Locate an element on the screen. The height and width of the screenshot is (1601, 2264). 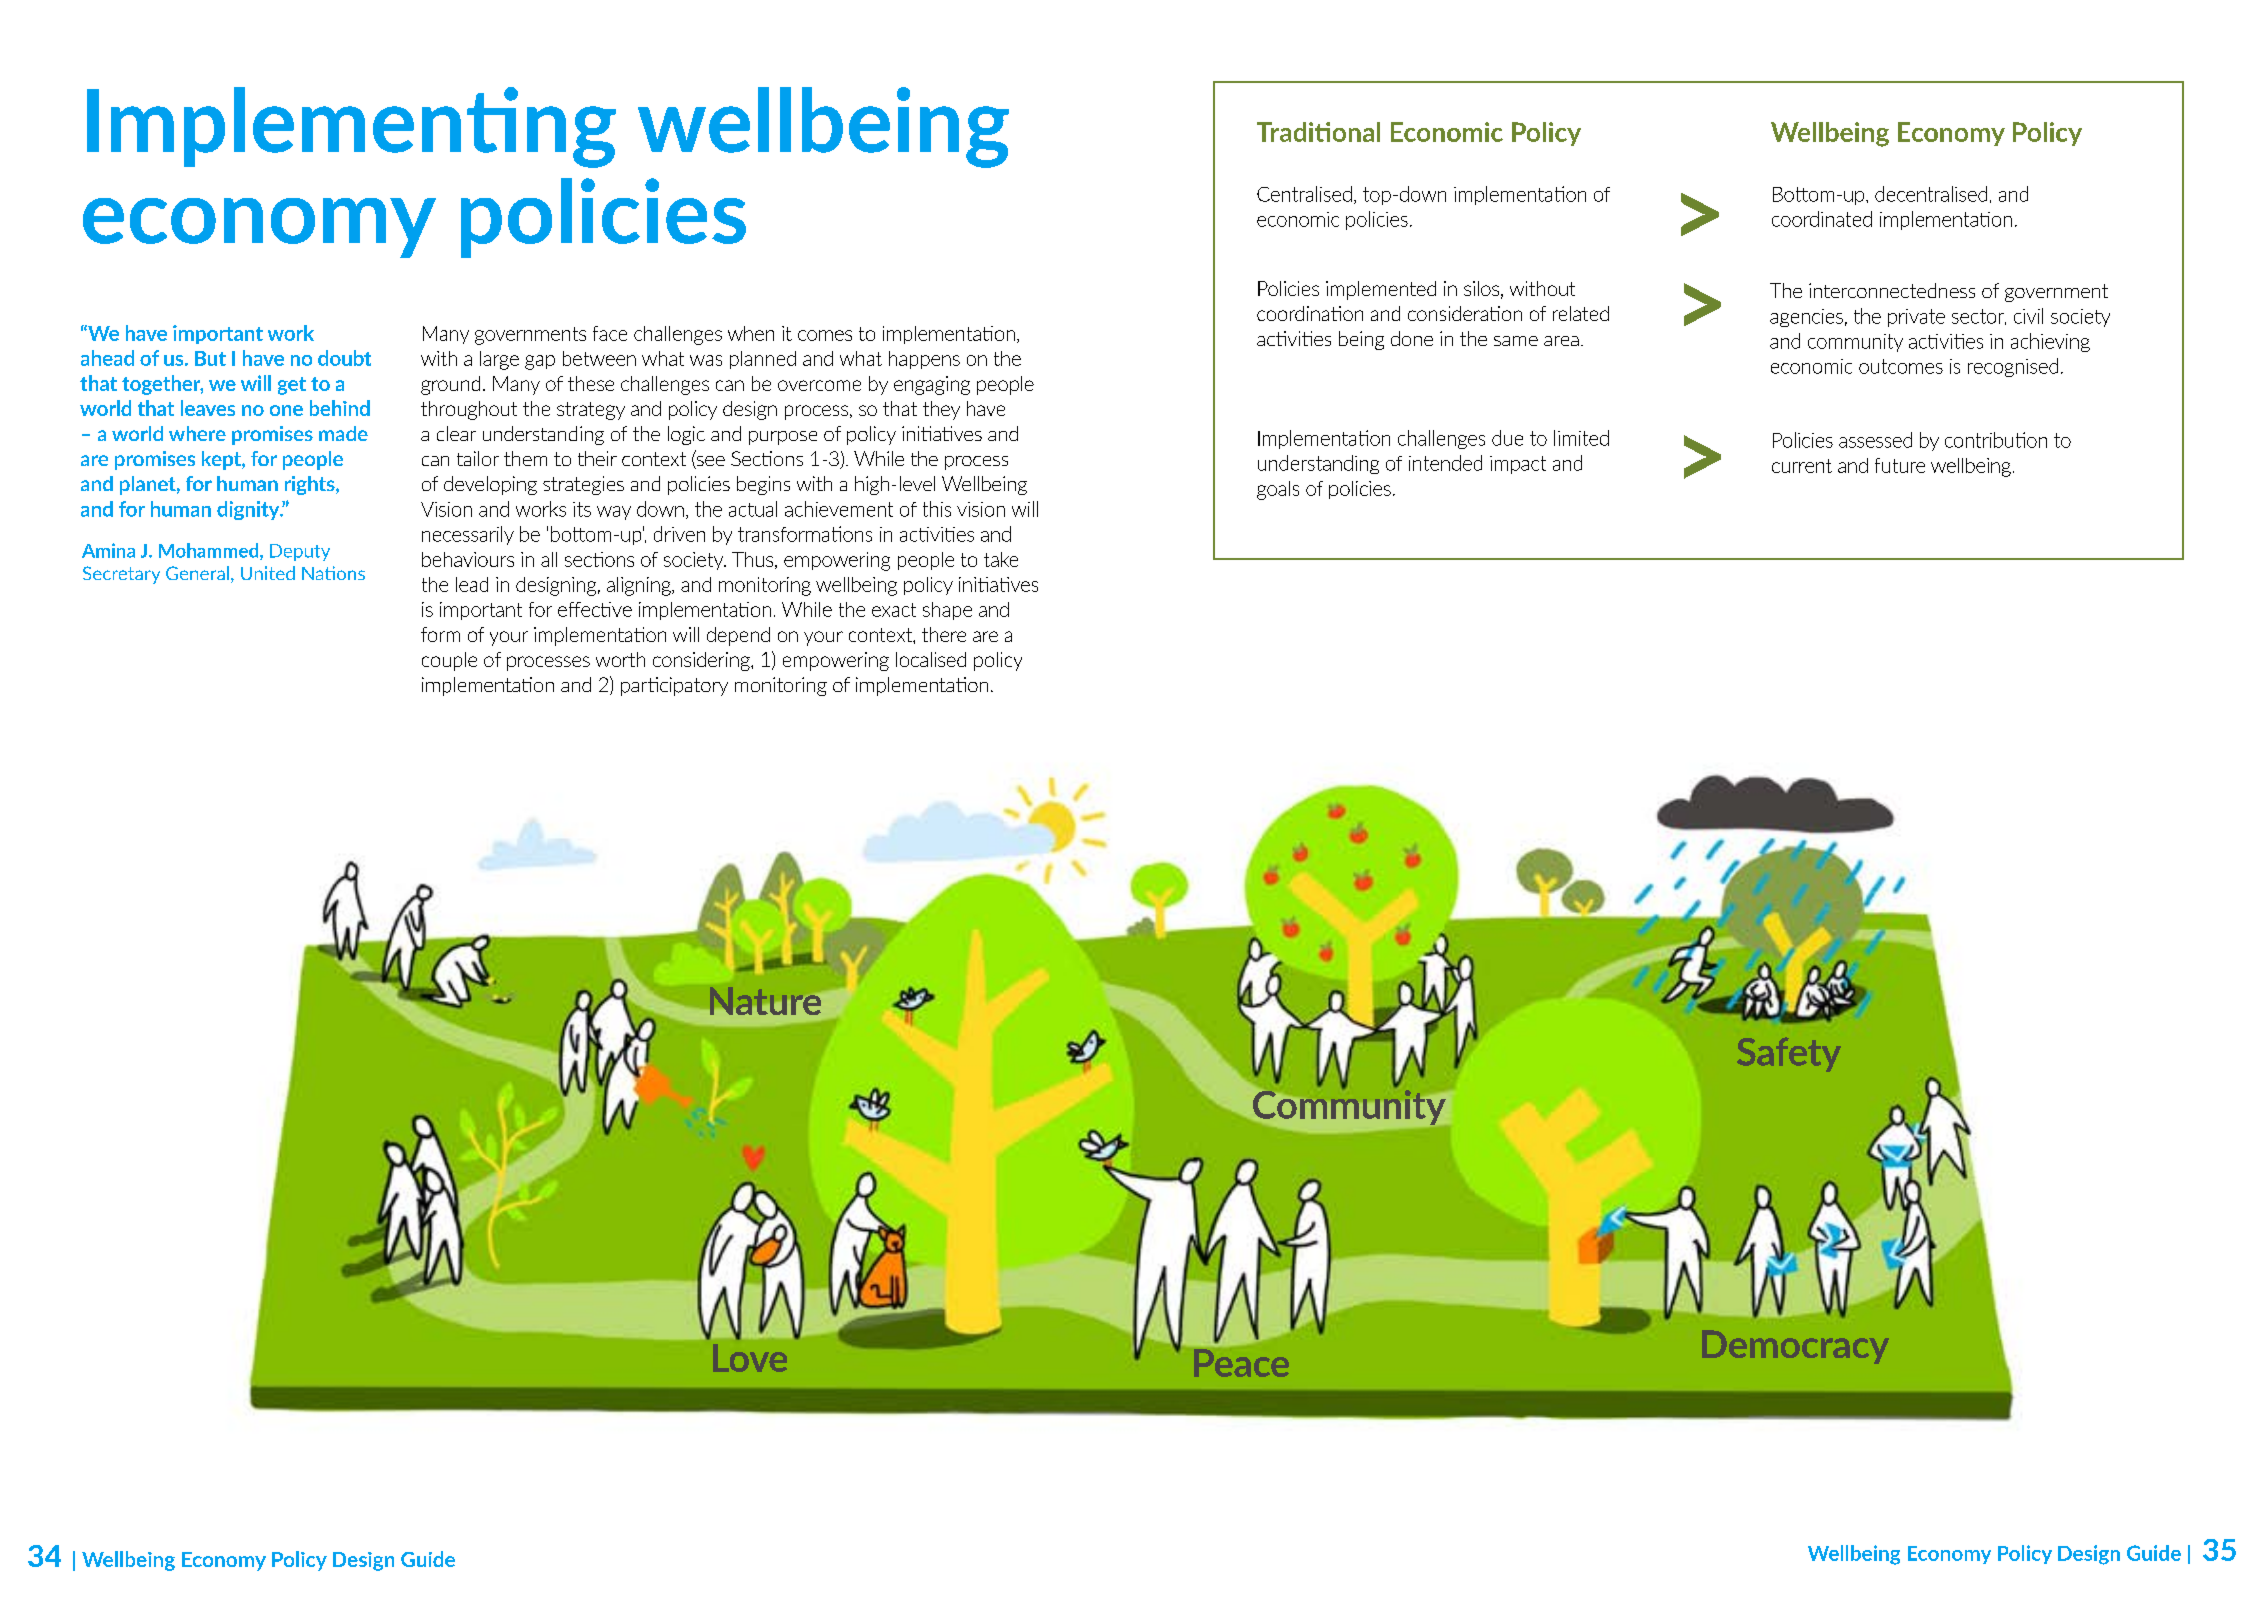
localised is located at coordinates (931, 659).
